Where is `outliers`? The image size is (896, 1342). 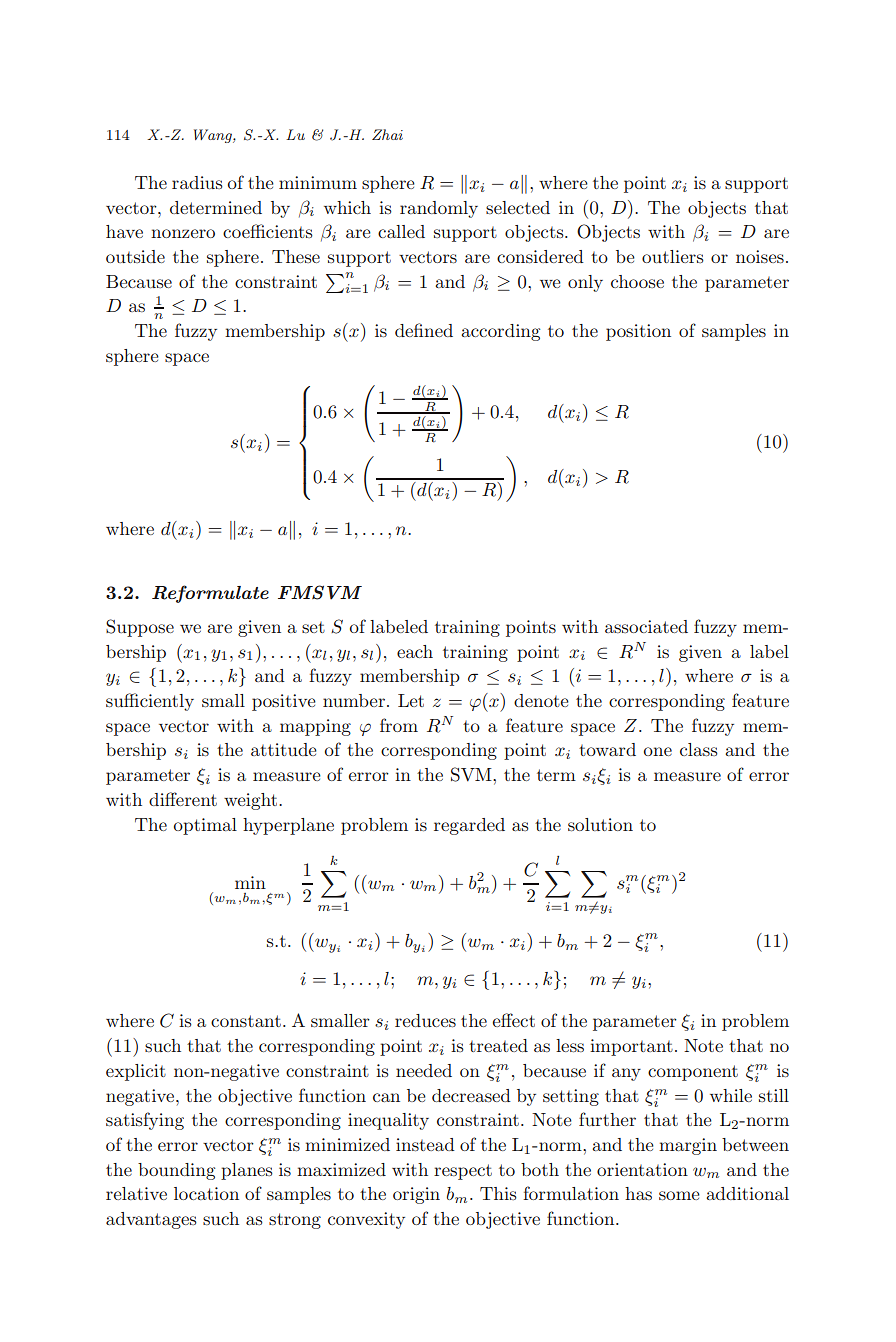
outliers is located at coordinates (673, 256).
